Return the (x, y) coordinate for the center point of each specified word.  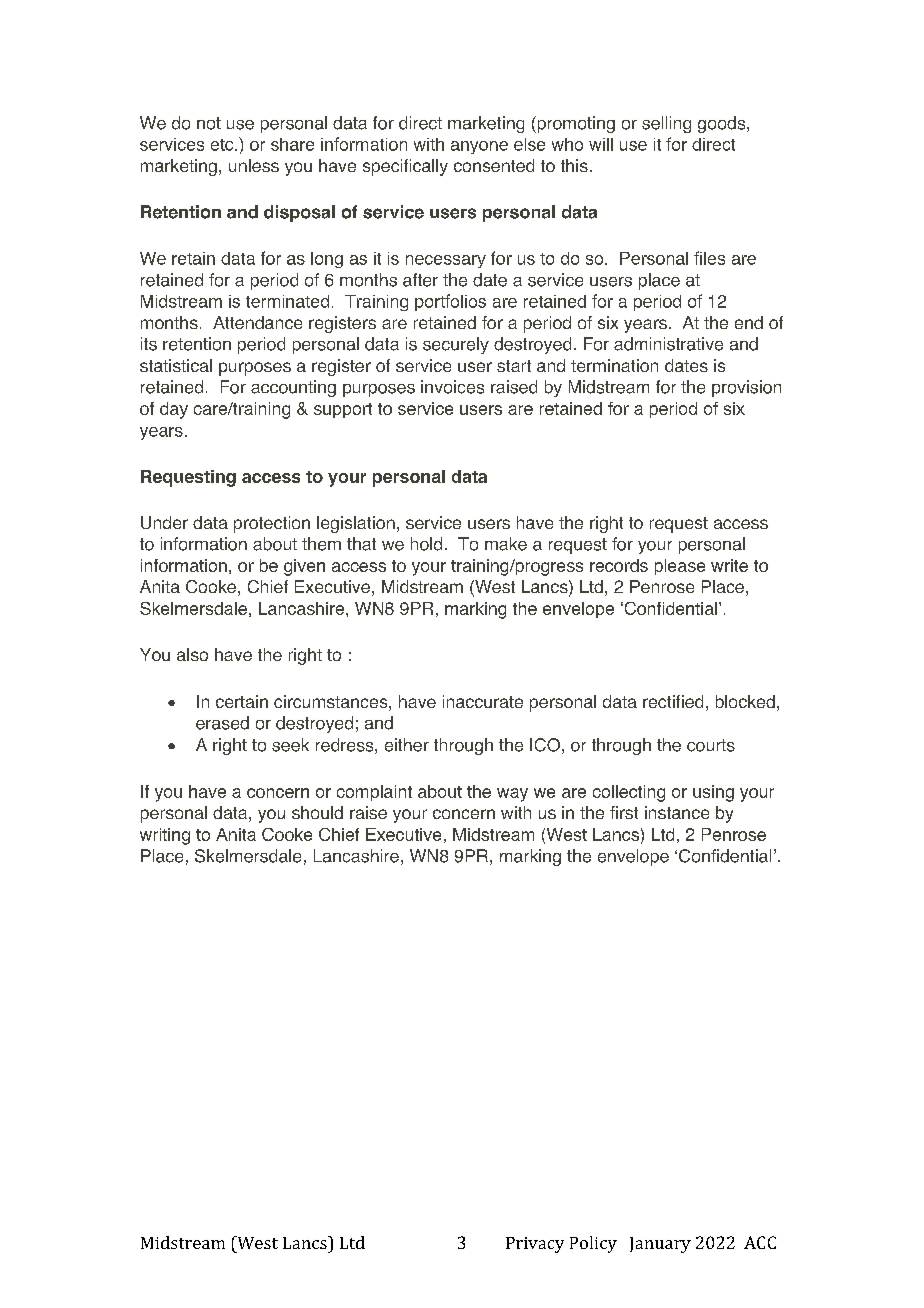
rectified (673, 701)
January (660, 1245)
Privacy (535, 1245)
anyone (479, 147)
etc (223, 145)
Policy (593, 1244)
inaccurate (483, 701)
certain (242, 701)
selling (666, 124)
